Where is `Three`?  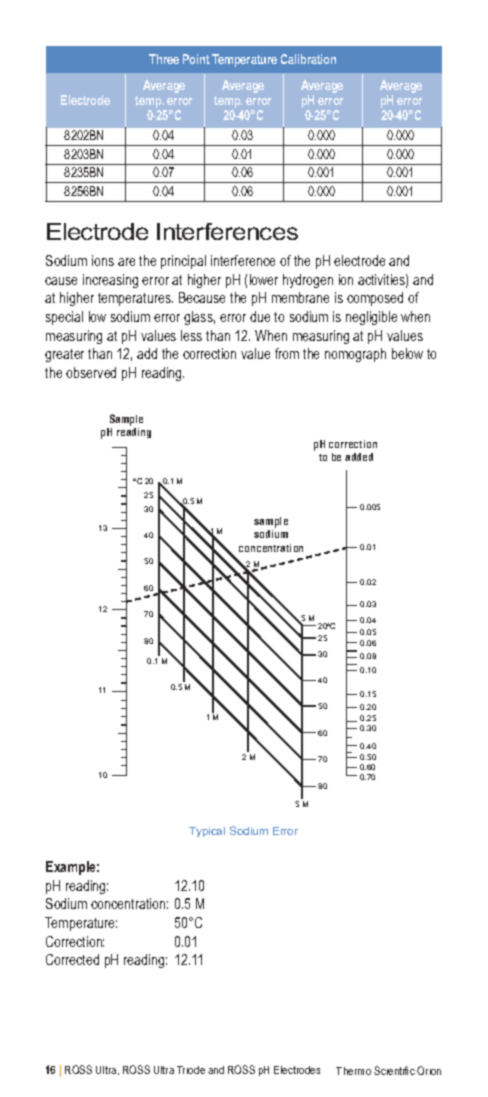
Three is located at coordinates (164, 59).
